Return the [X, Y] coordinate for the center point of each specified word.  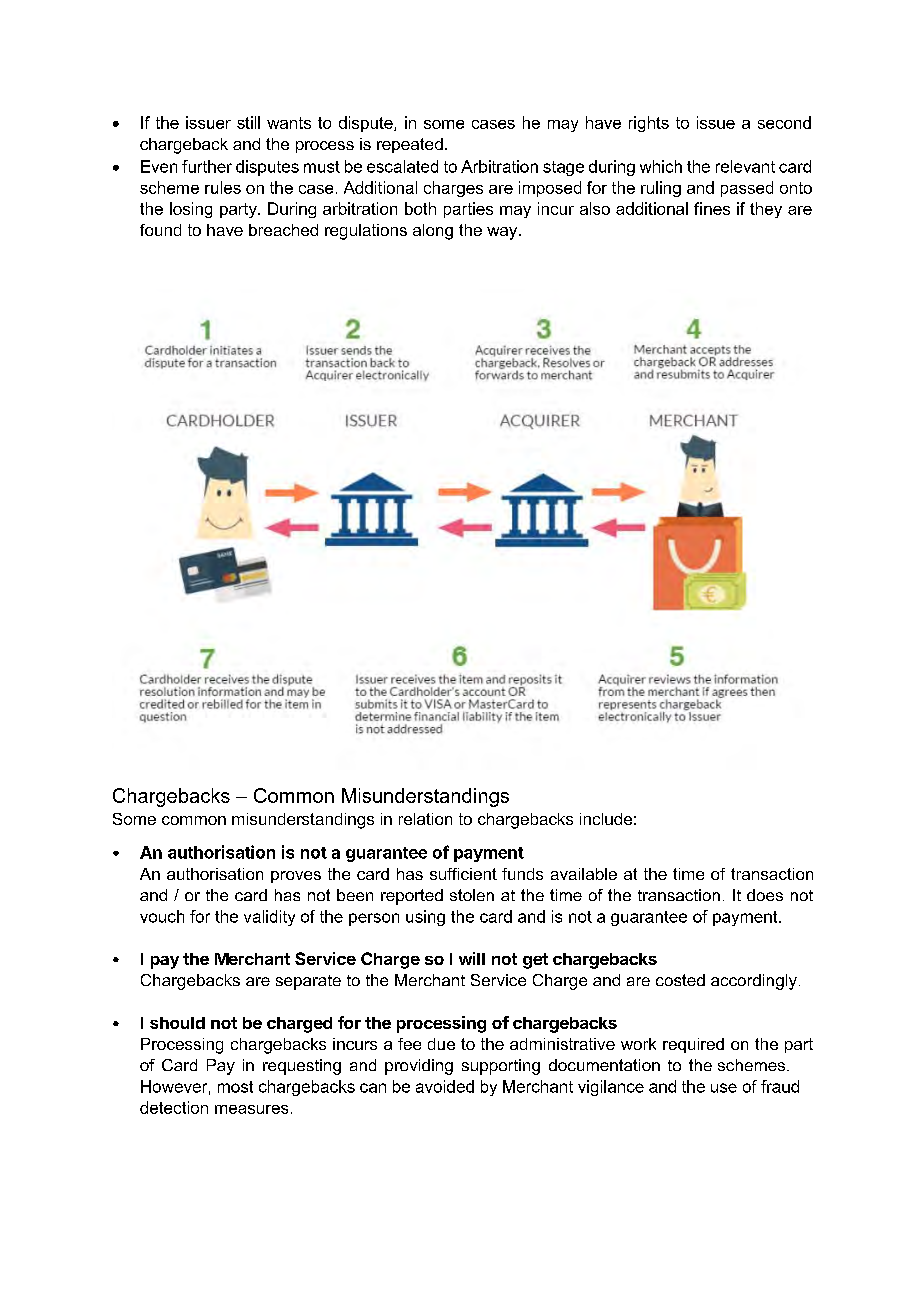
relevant [745, 166]
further [207, 166]
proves [296, 877]
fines [712, 208]
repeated [410, 145]
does [765, 895]
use [724, 1088]
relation [425, 819]
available [584, 874]
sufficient [463, 874]
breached [283, 230]
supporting [501, 1067]
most [235, 1087]
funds [522, 874]
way [503, 233]
